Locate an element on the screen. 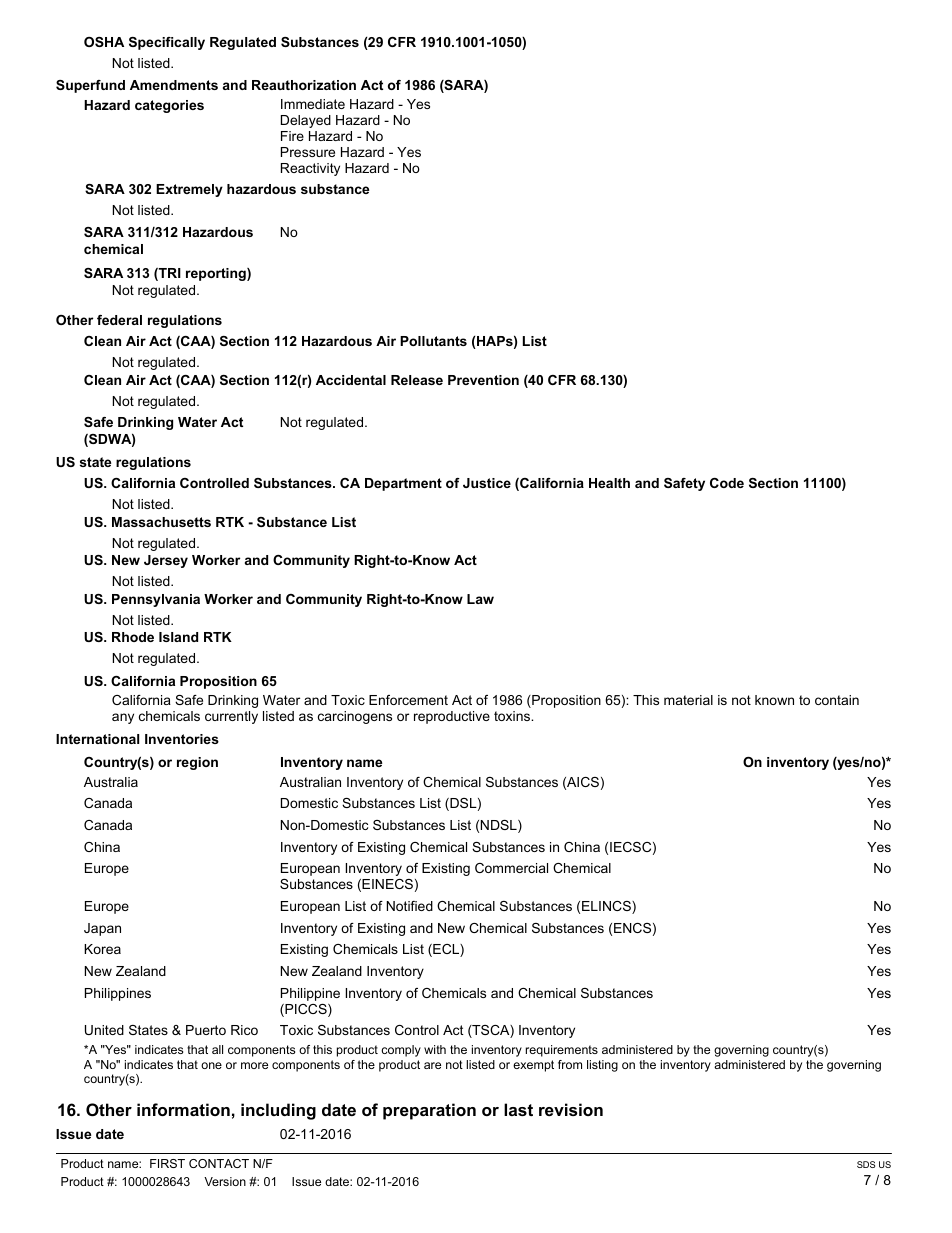 Image resolution: width=952 pixels, height=1233 pixels. contain is located at coordinates (837, 700).
